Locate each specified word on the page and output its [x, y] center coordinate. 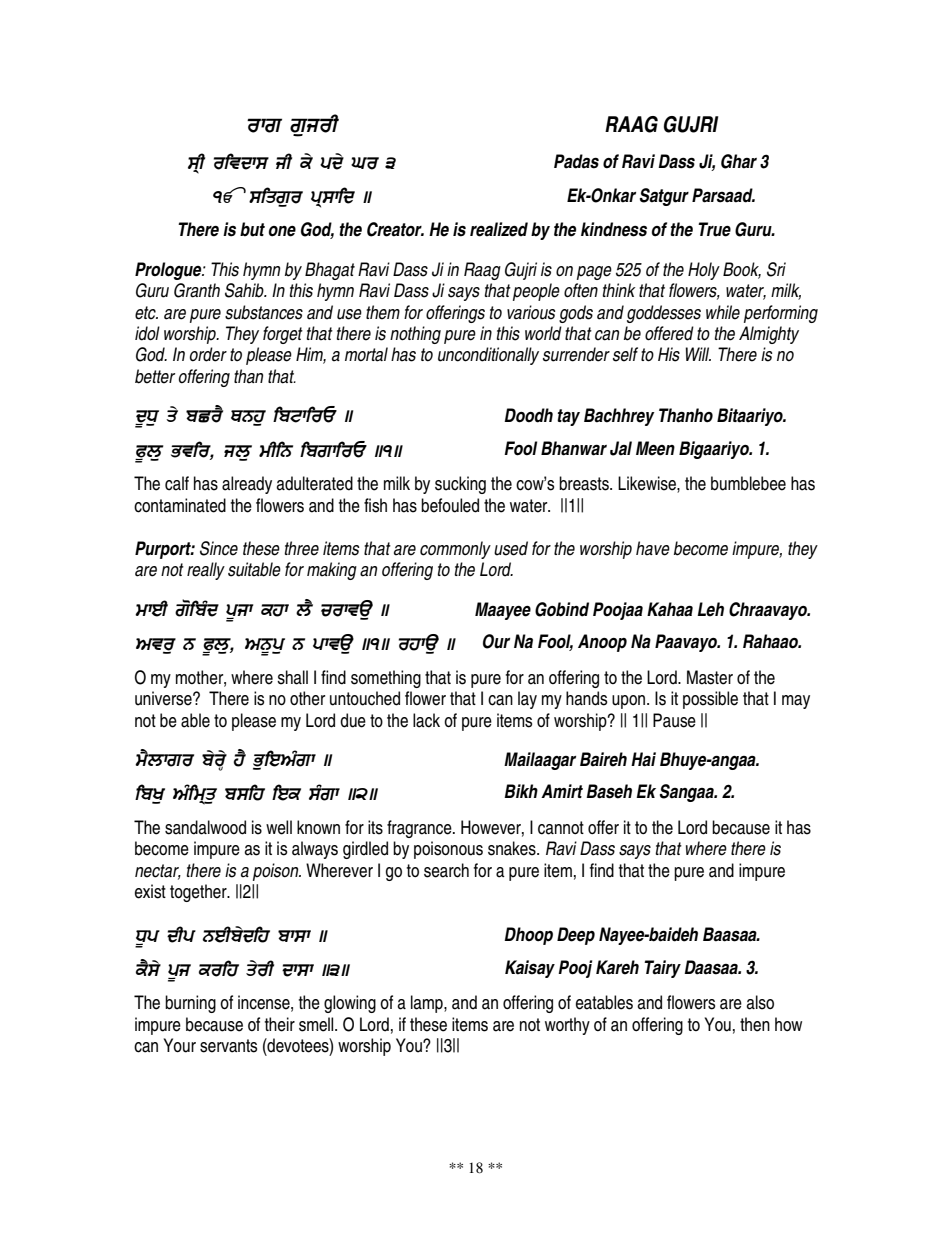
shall [292, 677]
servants [228, 1046]
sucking [460, 485]
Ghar [739, 161]
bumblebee [748, 483]
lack [426, 720]
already [247, 485]
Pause [674, 720]
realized [499, 229]
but [252, 229]
